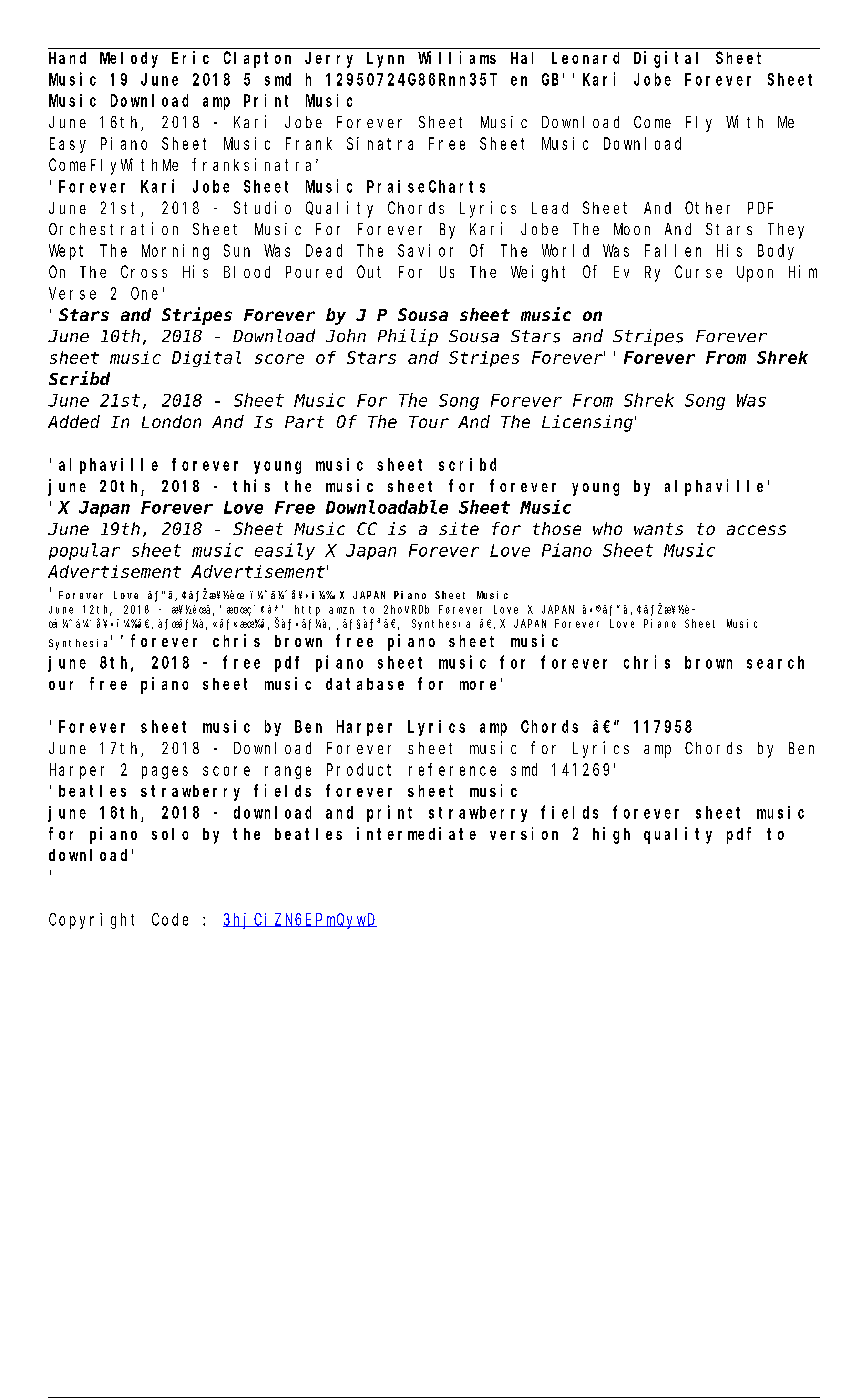  What do you see at coordinates (459, 528) in the image?
I see `site` at bounding box center [459, 528].
